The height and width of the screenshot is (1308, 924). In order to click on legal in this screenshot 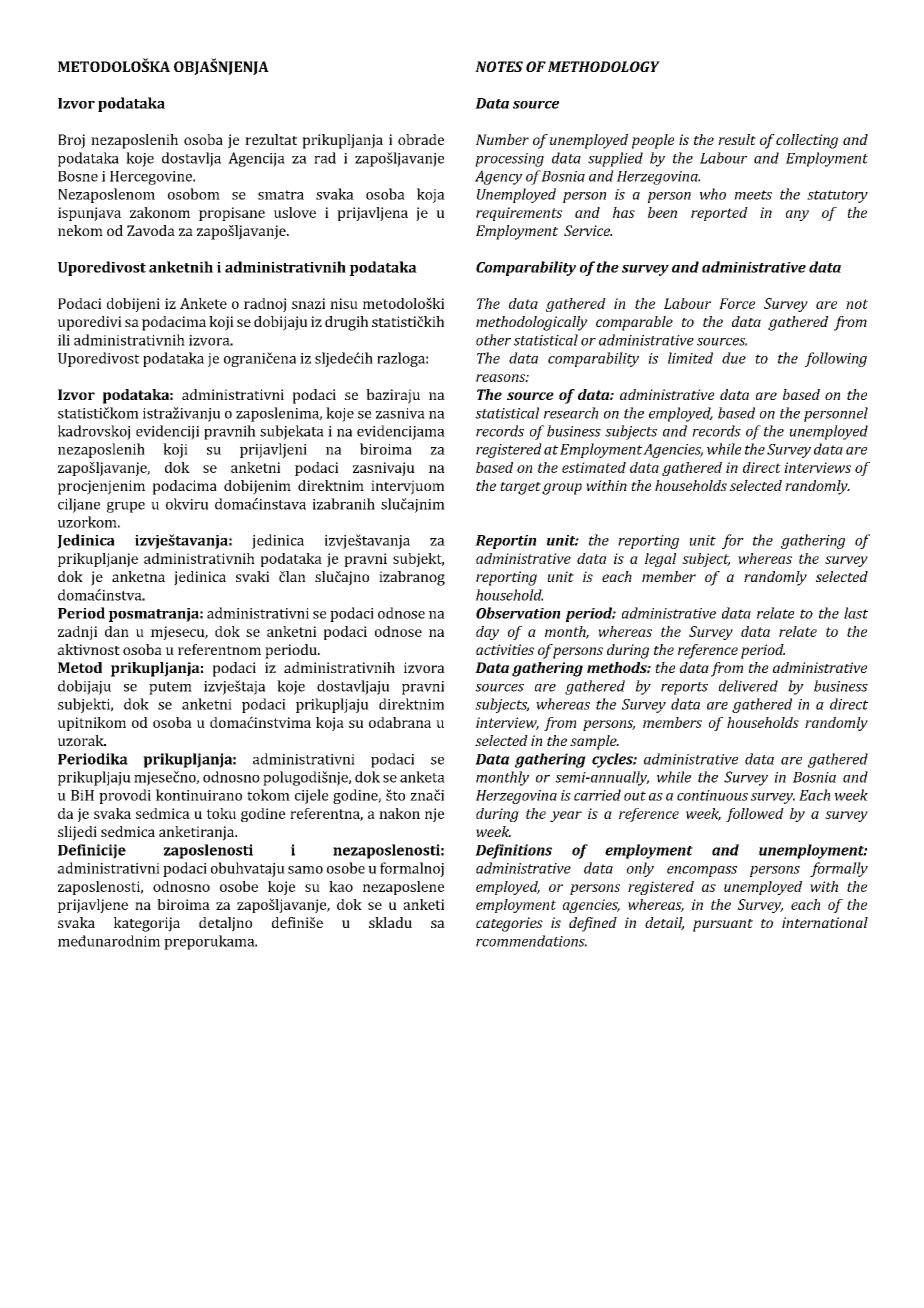, I will do `click(660, 560)`.
